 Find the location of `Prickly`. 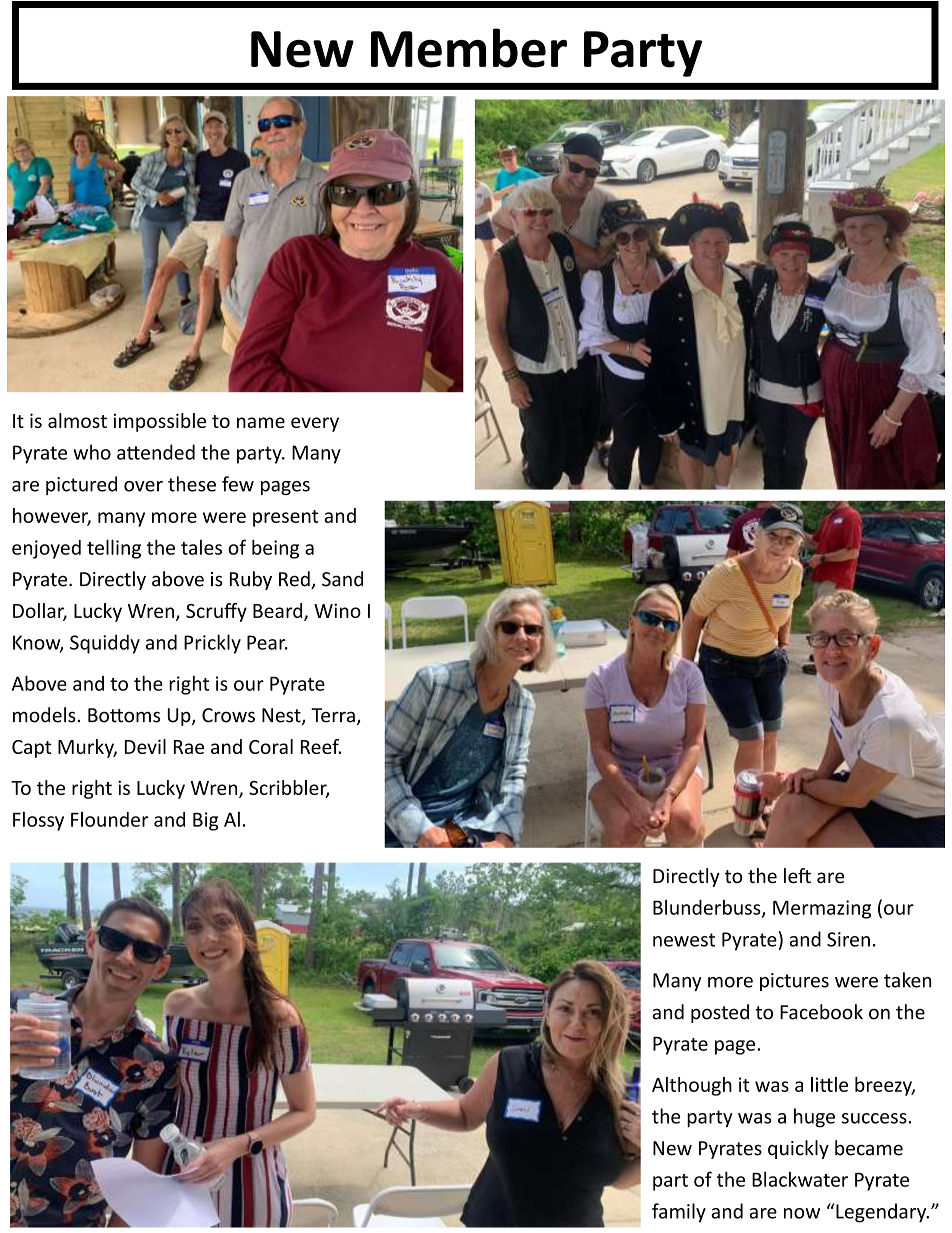

Prickly is located at coordinates (212, 644).
